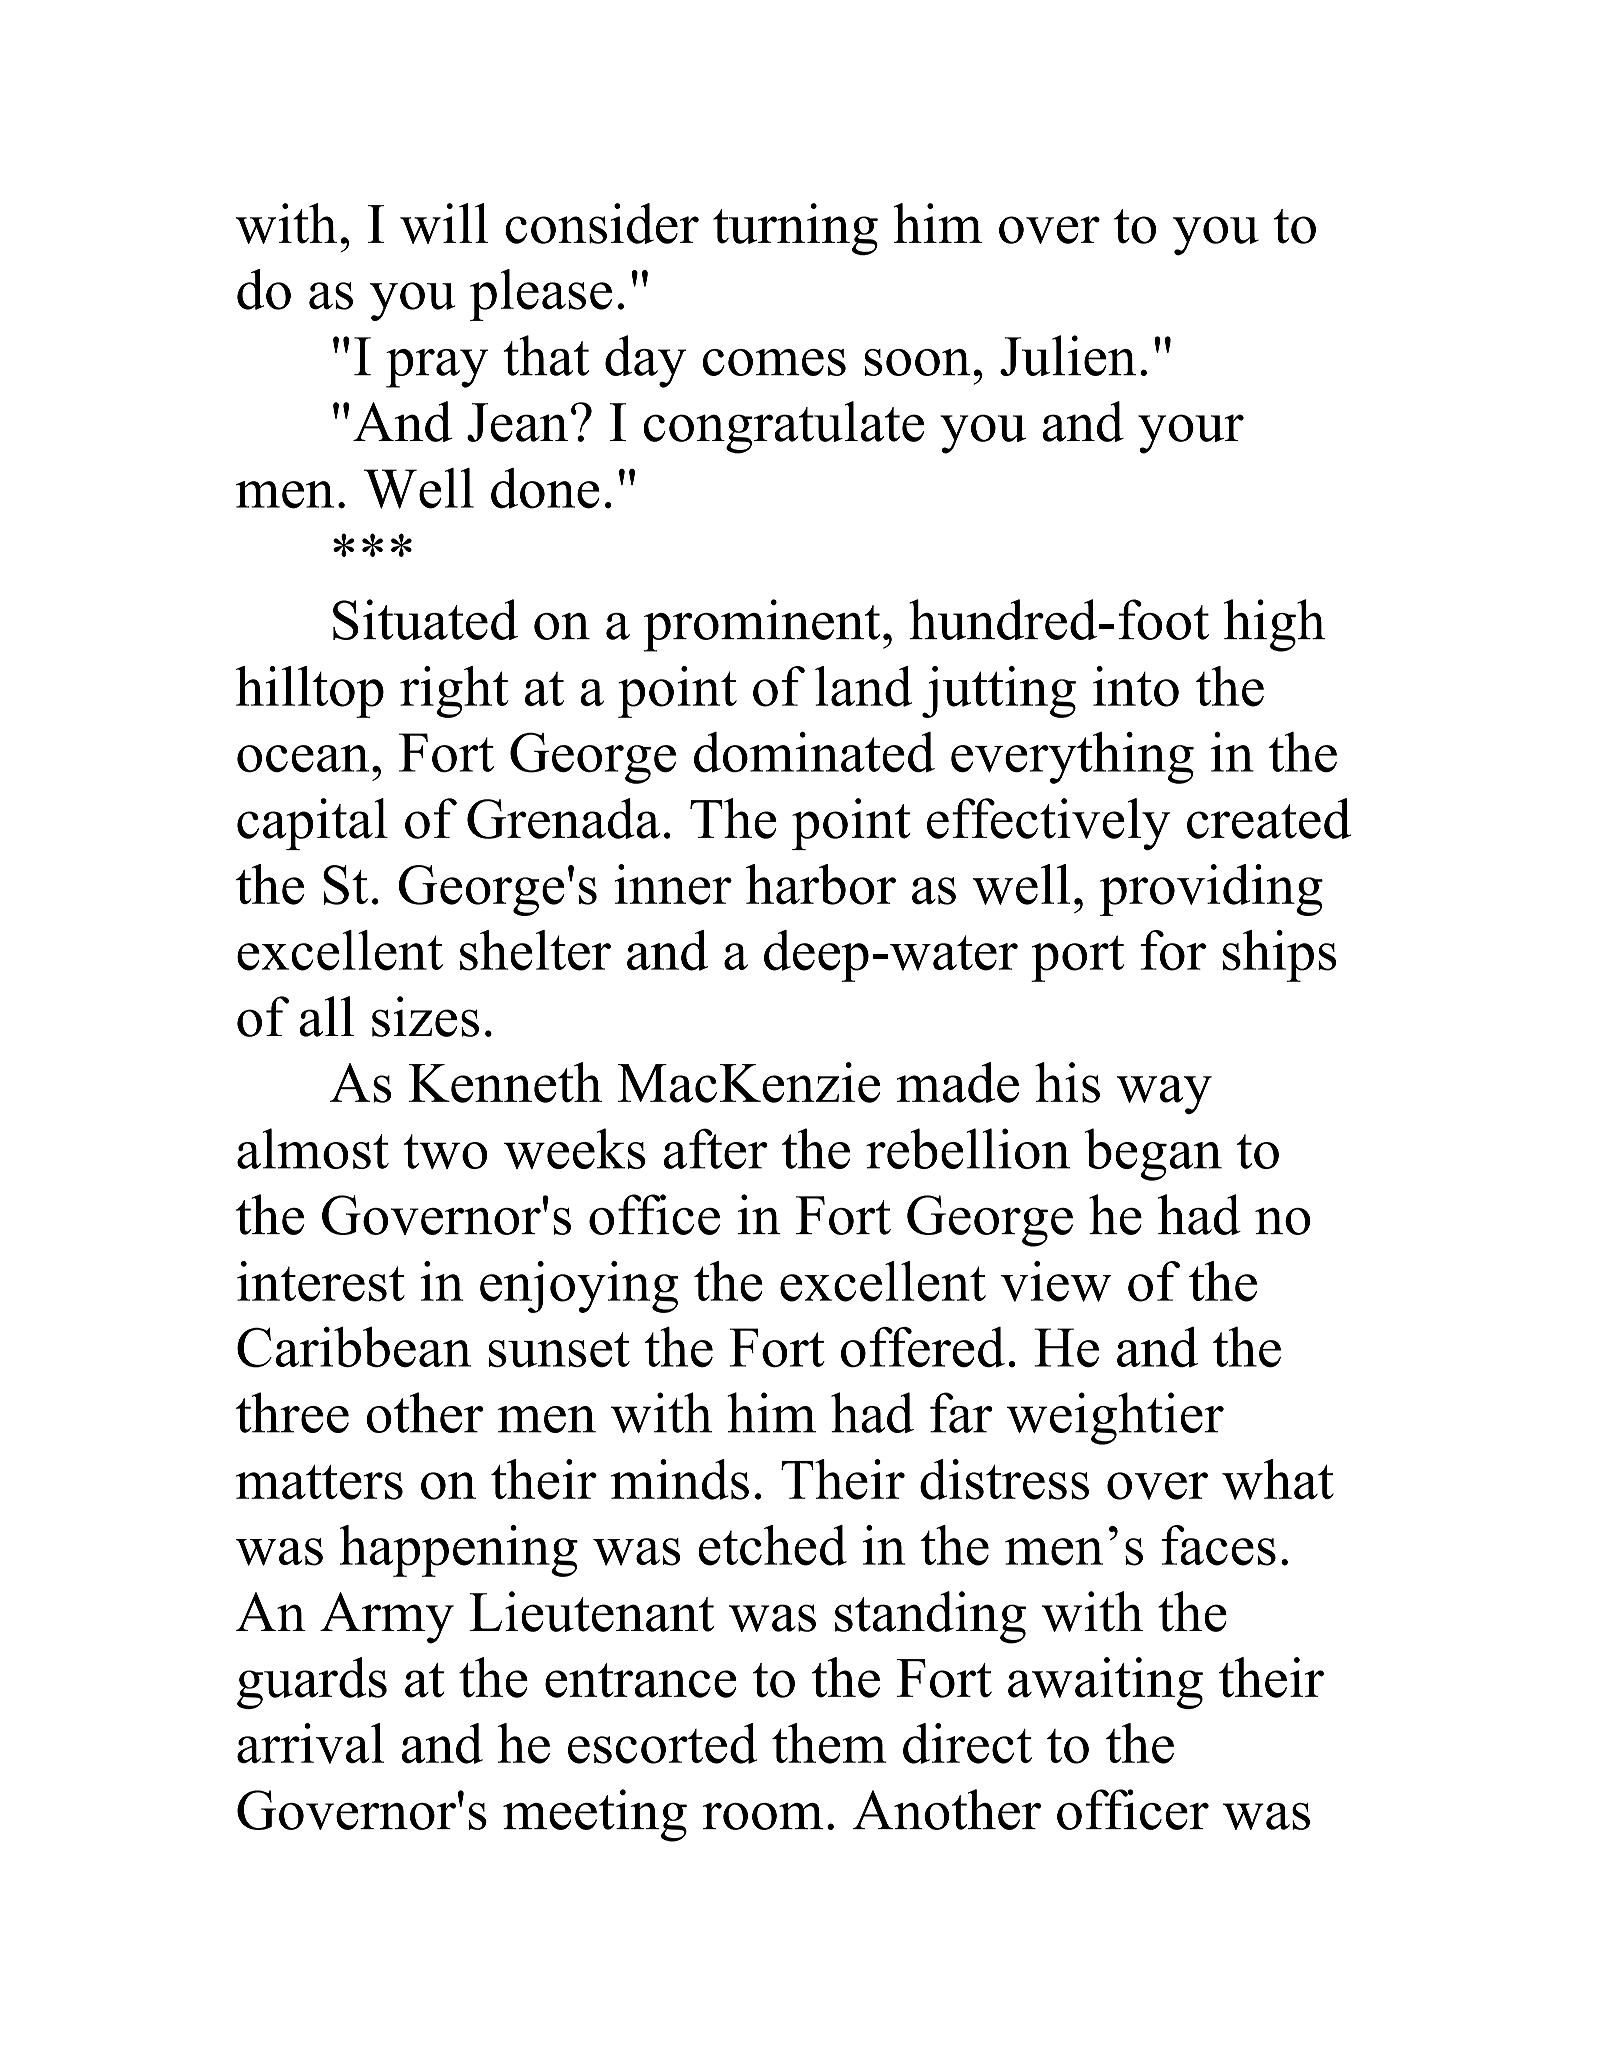  I want to click on arrival, so click(310, 1743).
